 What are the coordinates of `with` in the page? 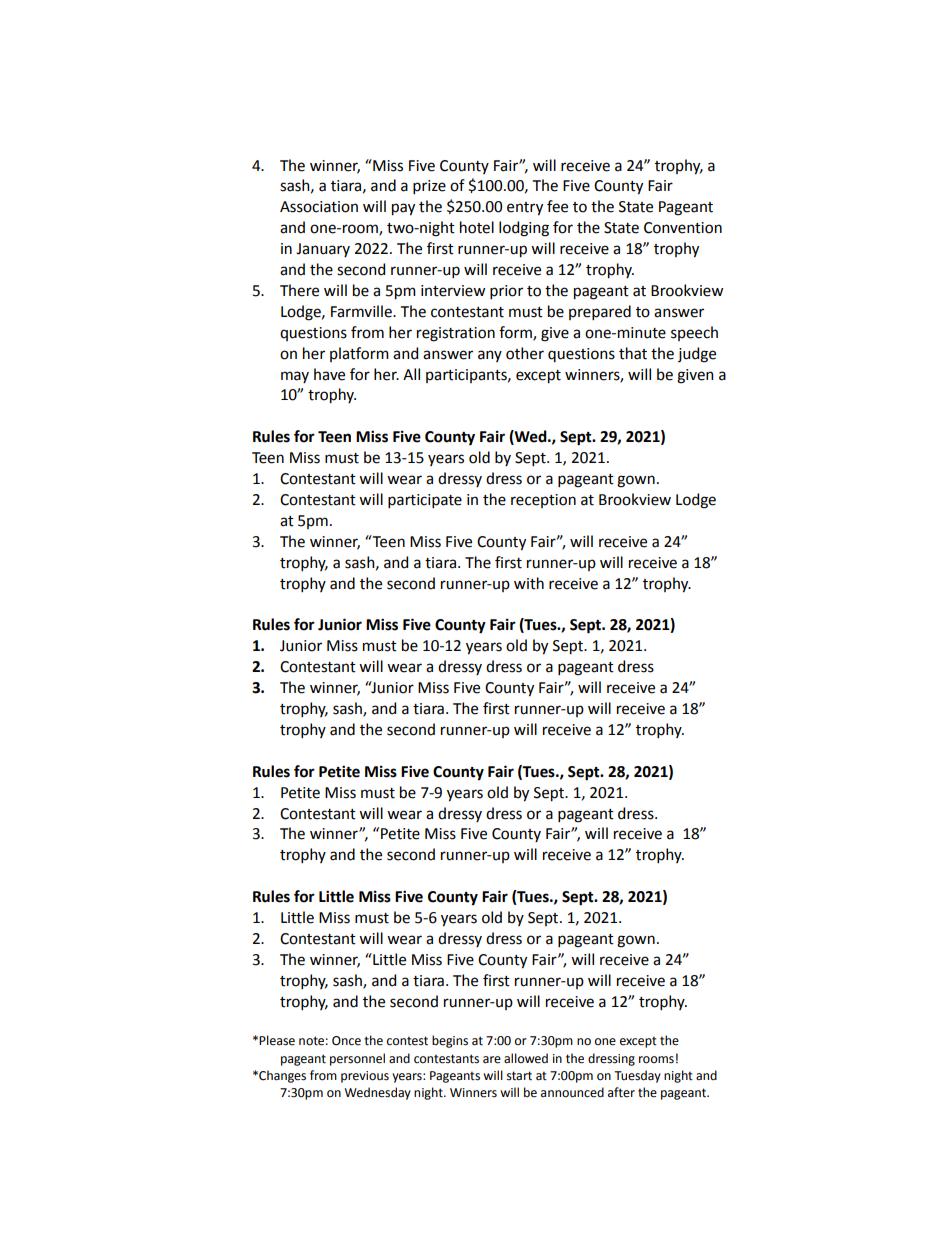 It's located at (529, 583).
